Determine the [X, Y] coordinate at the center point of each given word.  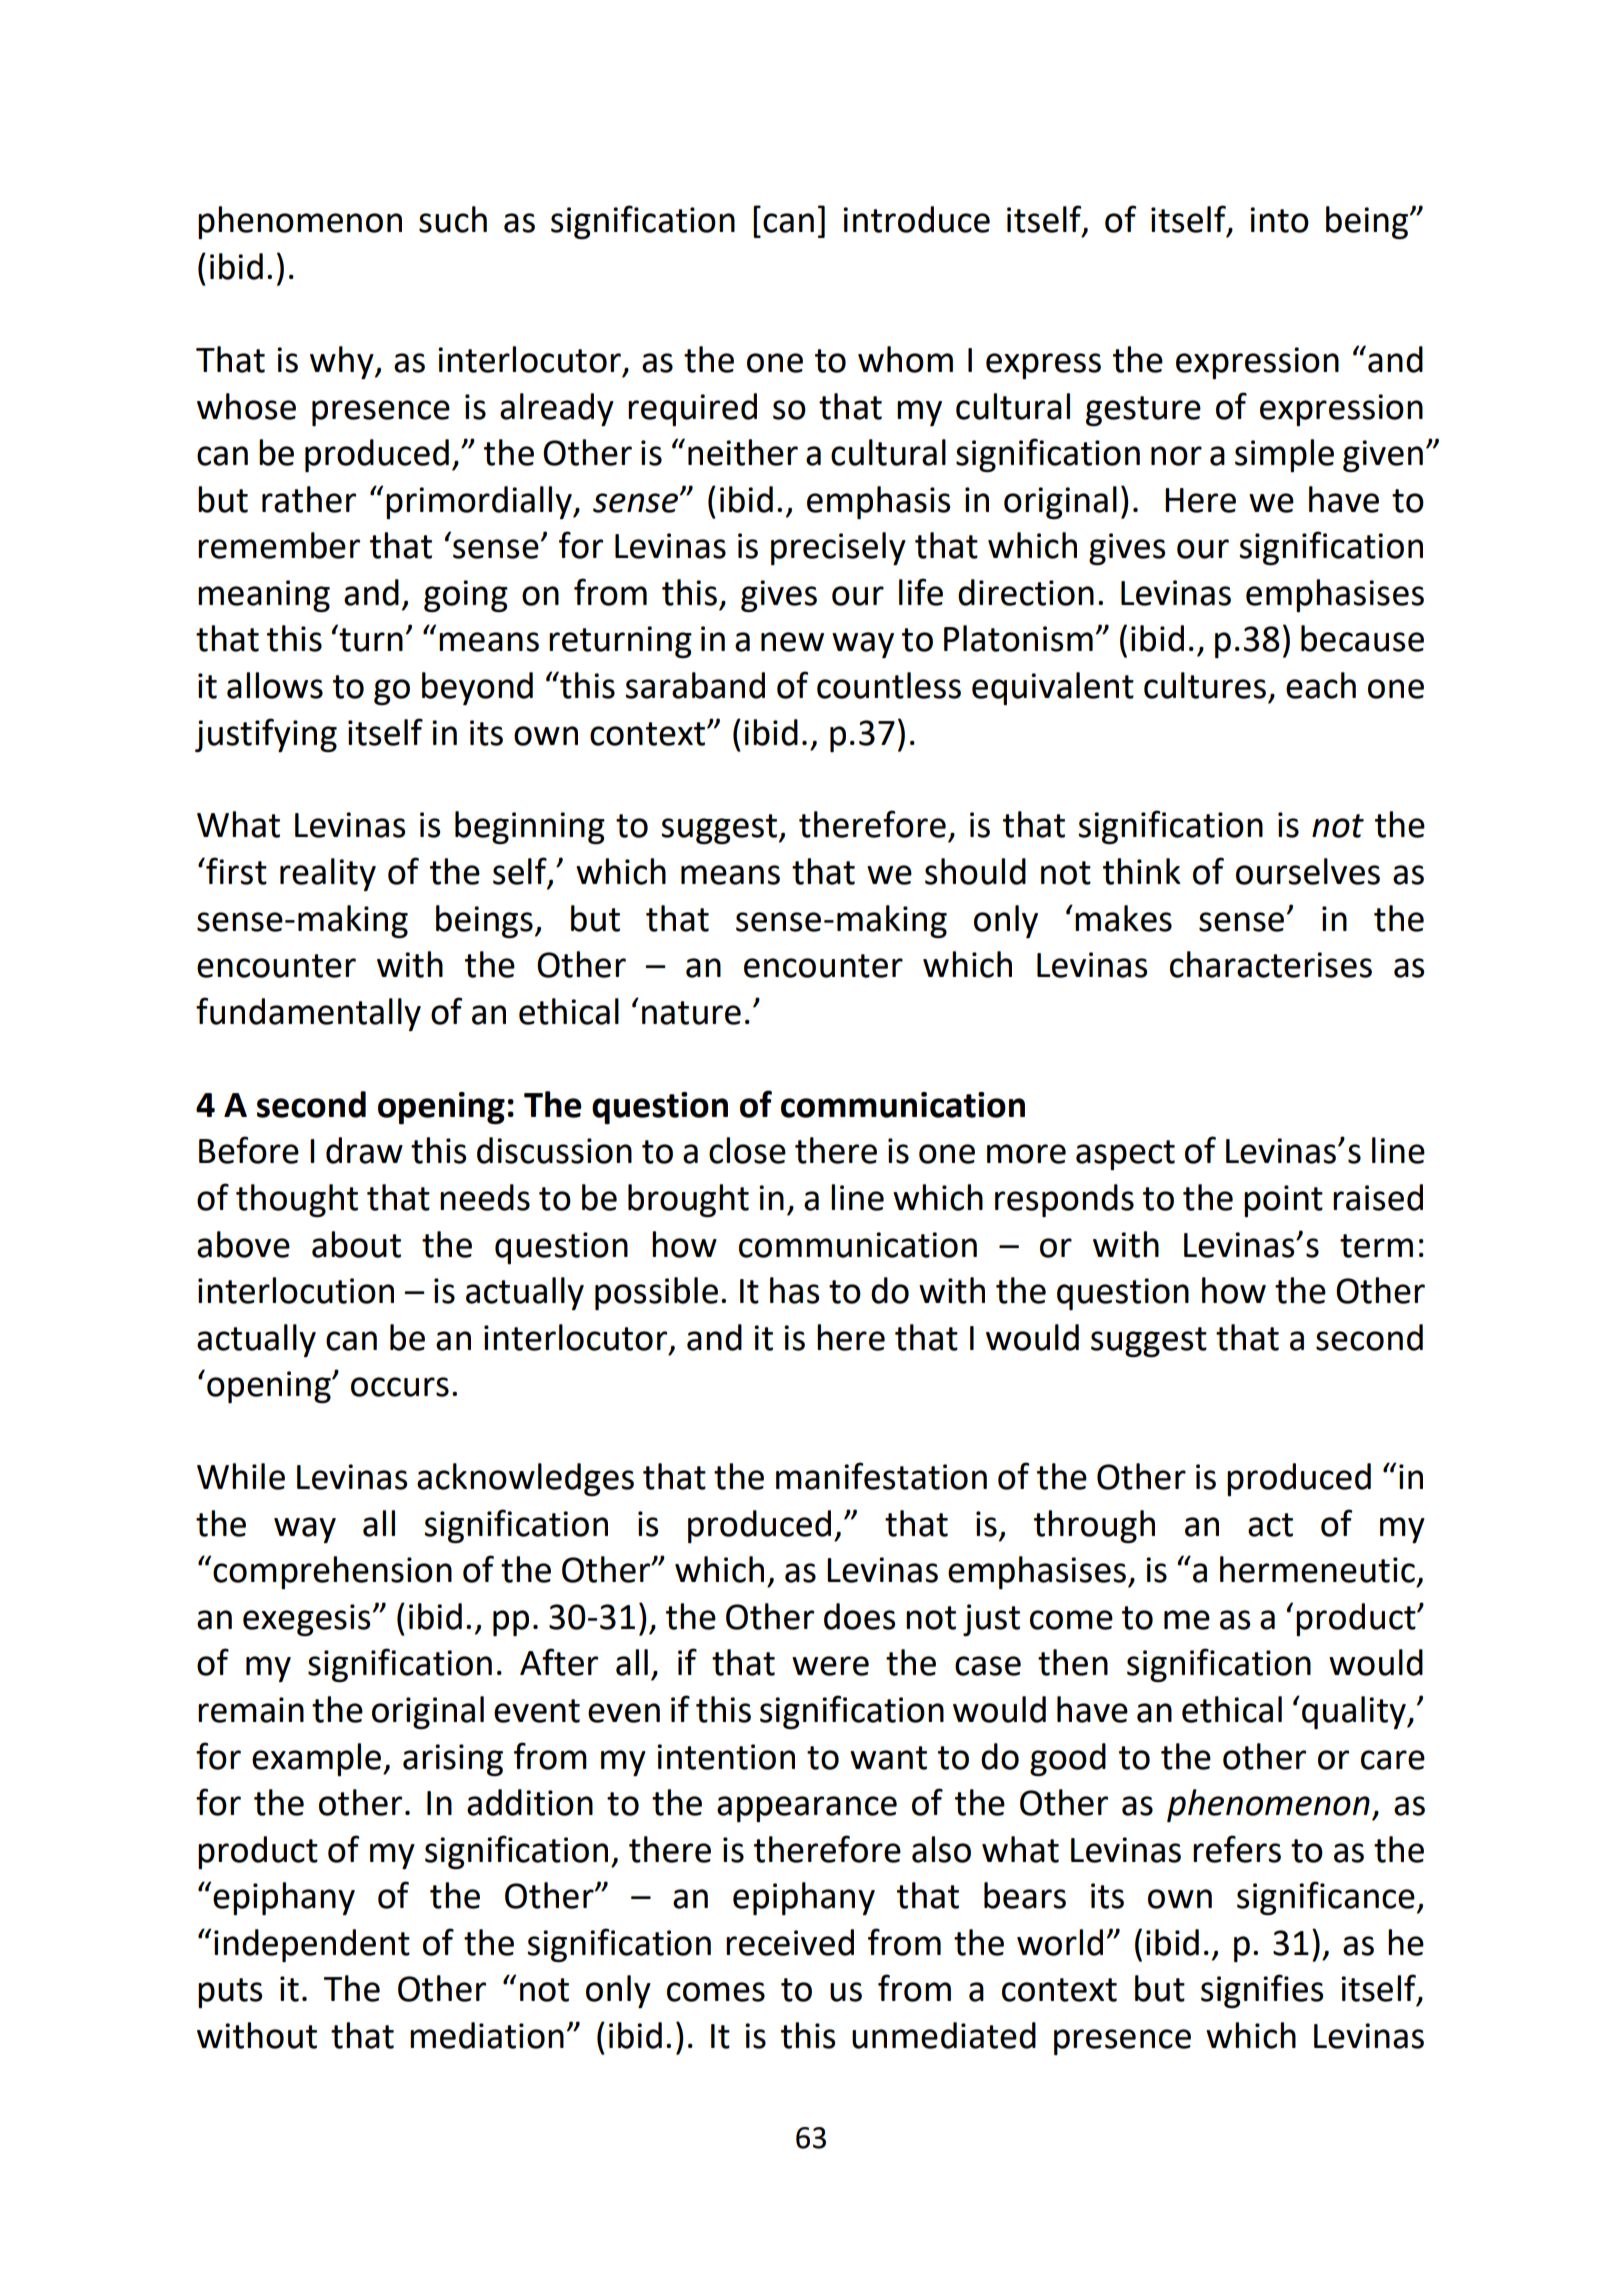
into [1279, 220]
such [453, 219]
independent [312, 1945]
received [790, 1942]
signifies [1262, 1991]
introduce [916, 219]
